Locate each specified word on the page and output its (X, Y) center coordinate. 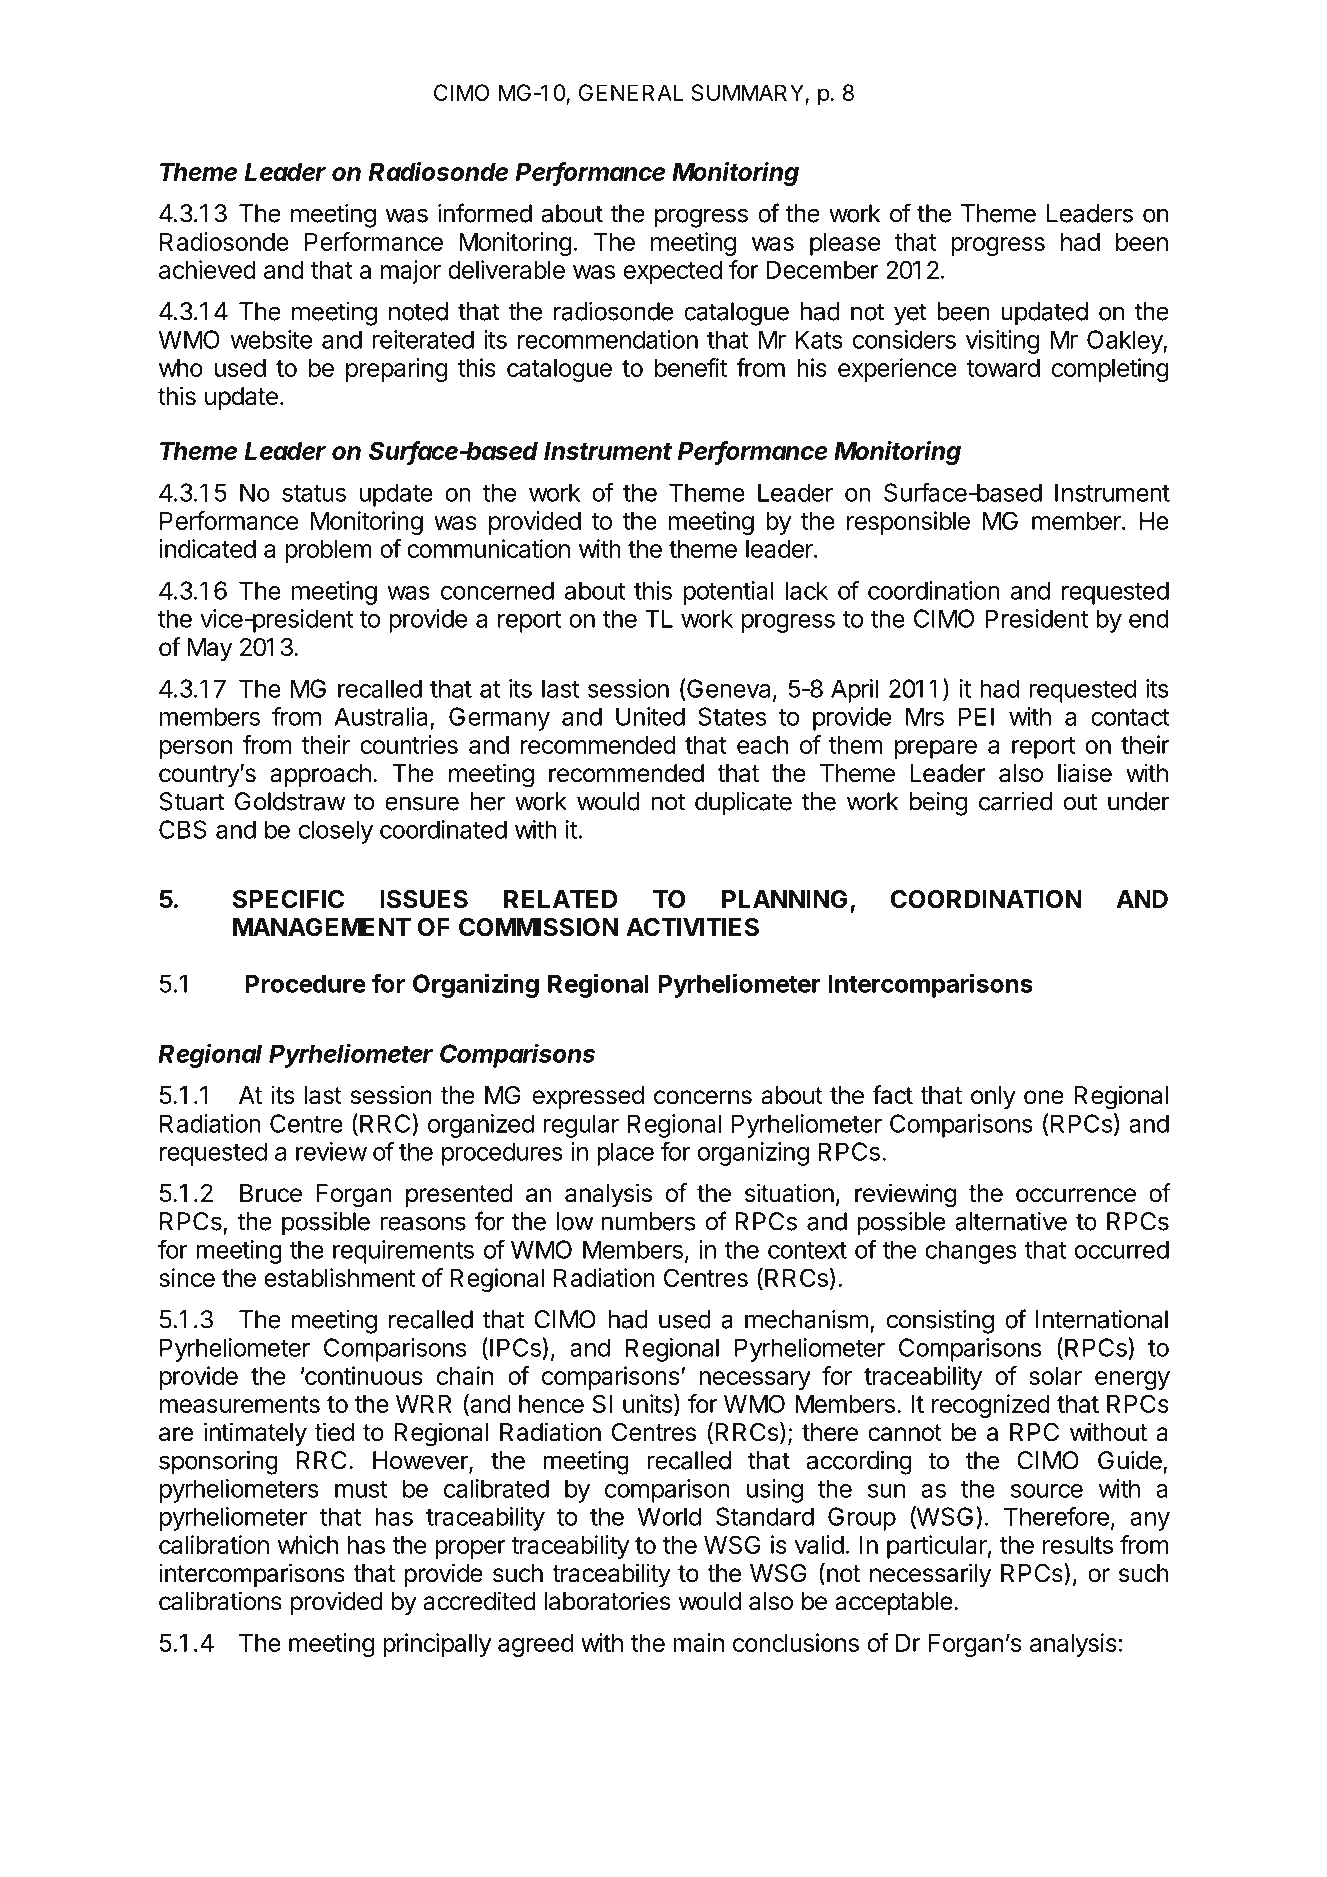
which (307, 1544)
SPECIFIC (288, 899)
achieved (207, 269)
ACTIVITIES (692, 927)
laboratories (607, 1601)
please (845, 244)
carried (1015, 801)
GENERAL (631, 92)
